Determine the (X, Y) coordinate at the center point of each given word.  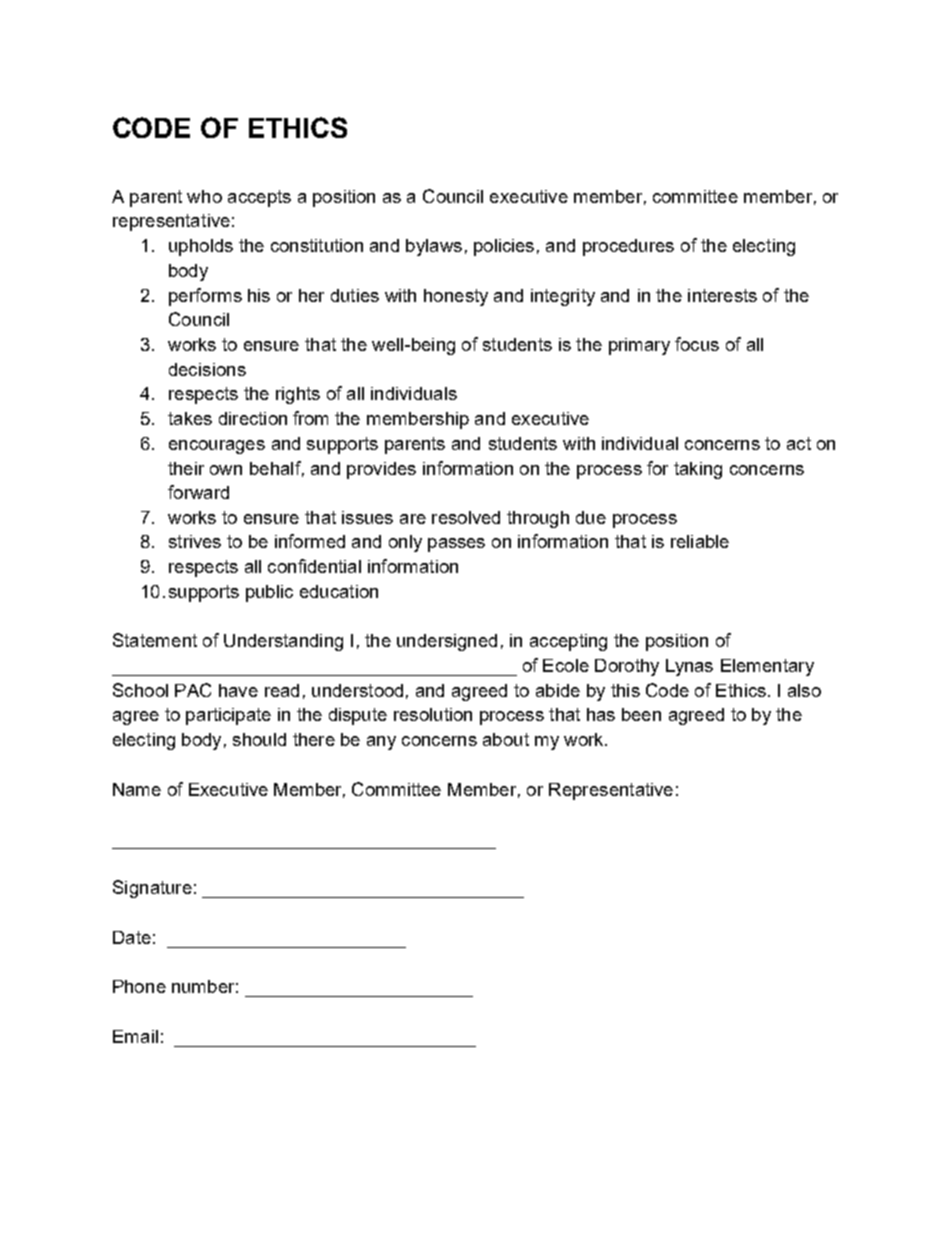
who (204, 196)
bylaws (434, 247)
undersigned (447, 642)
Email (135, 1036)
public (269, 593)
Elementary (767, 667)
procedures (628, 247)
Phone (139, 986)
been (641, 714)
